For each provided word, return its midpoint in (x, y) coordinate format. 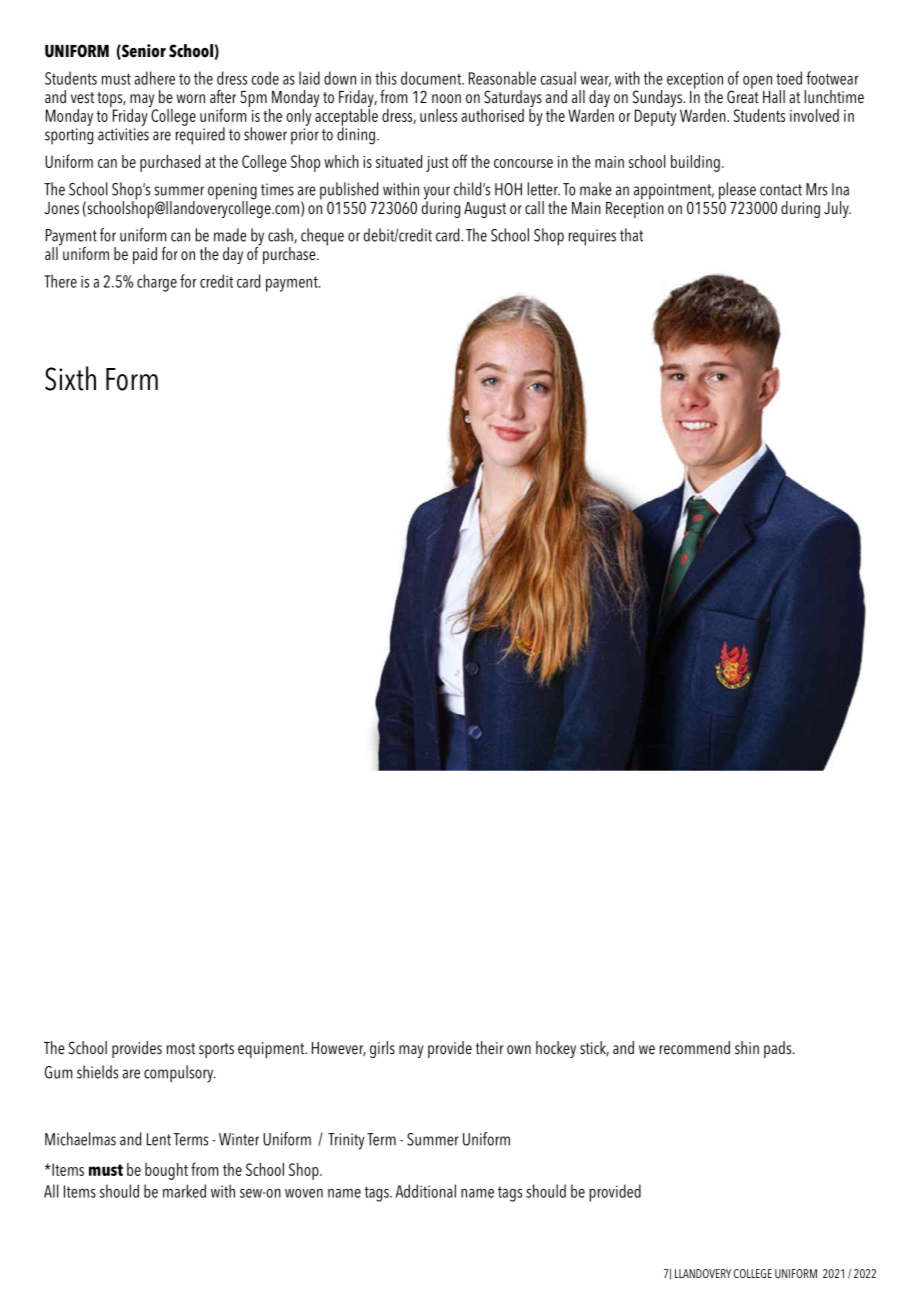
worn (191, 99)
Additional (426, 1191)
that (631, 235)
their (490, 1048)
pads (779, 1049)
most (181, 1049)
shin (747, 1048)
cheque (322, 237)
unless (438, 115)
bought (166, 1171)
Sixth (70, 378)
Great (743, 96)
